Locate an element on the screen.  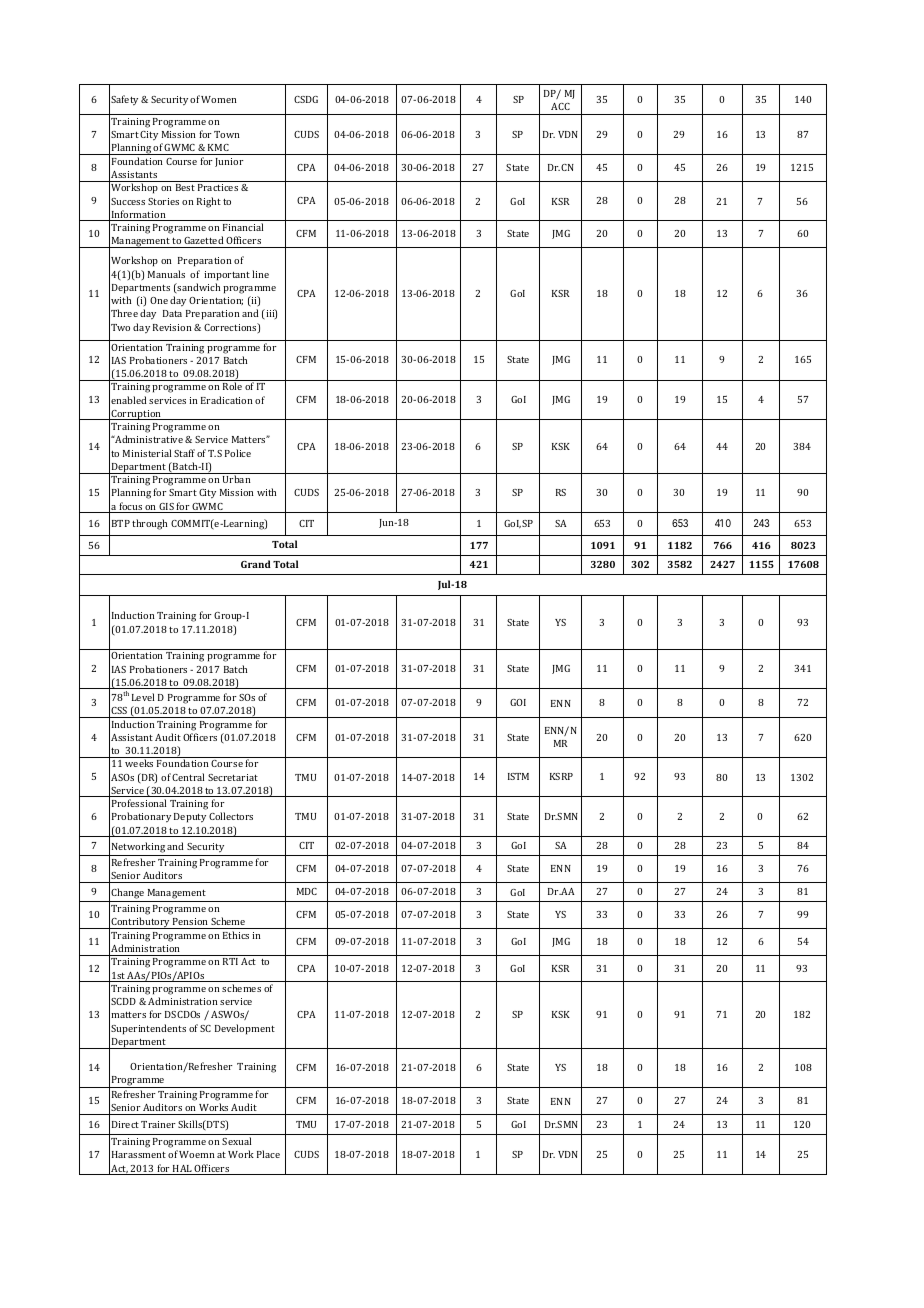
Place is located at coordinates (268, 1154).
